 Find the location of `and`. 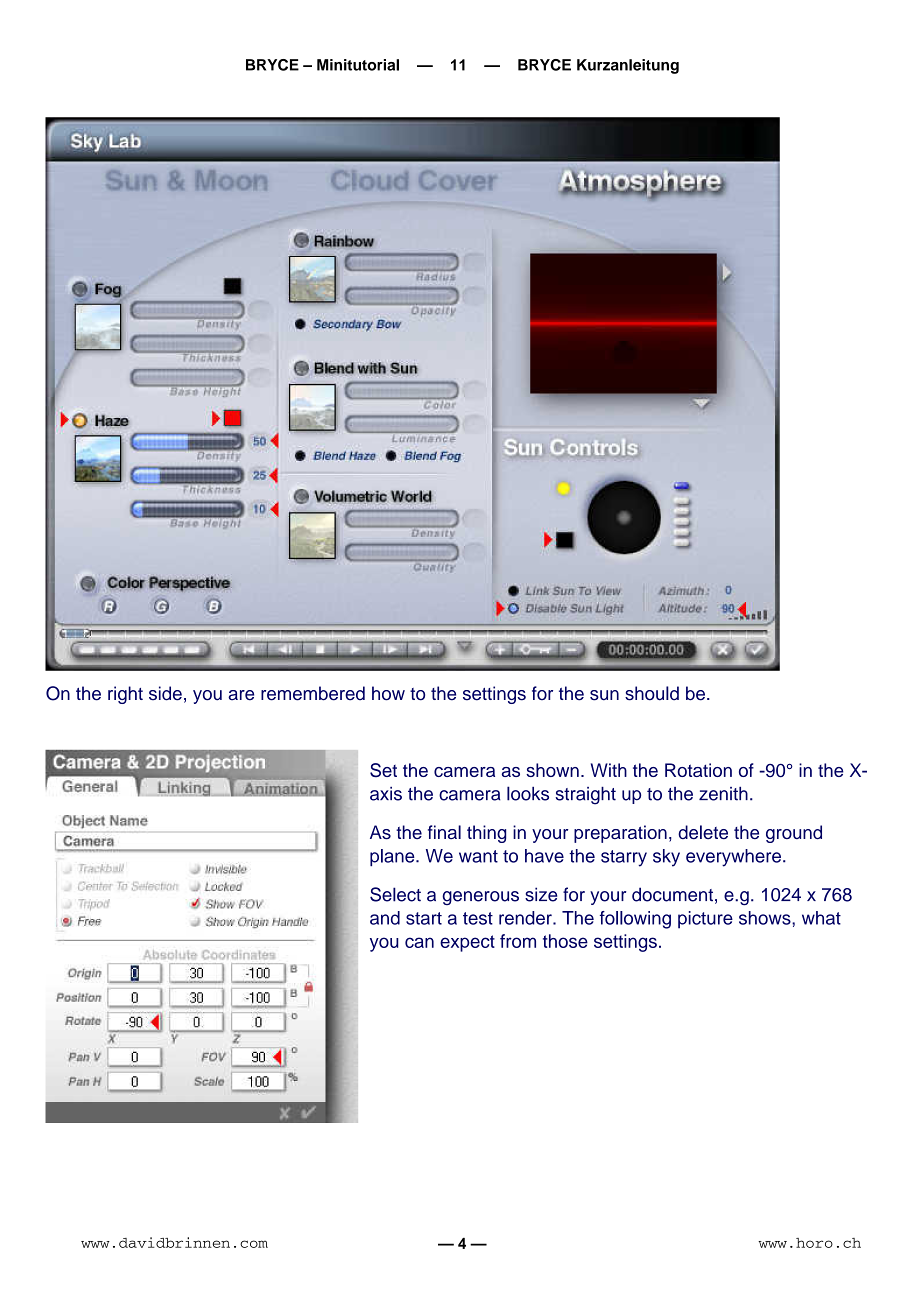

and is located at coordinates (385, 918).
